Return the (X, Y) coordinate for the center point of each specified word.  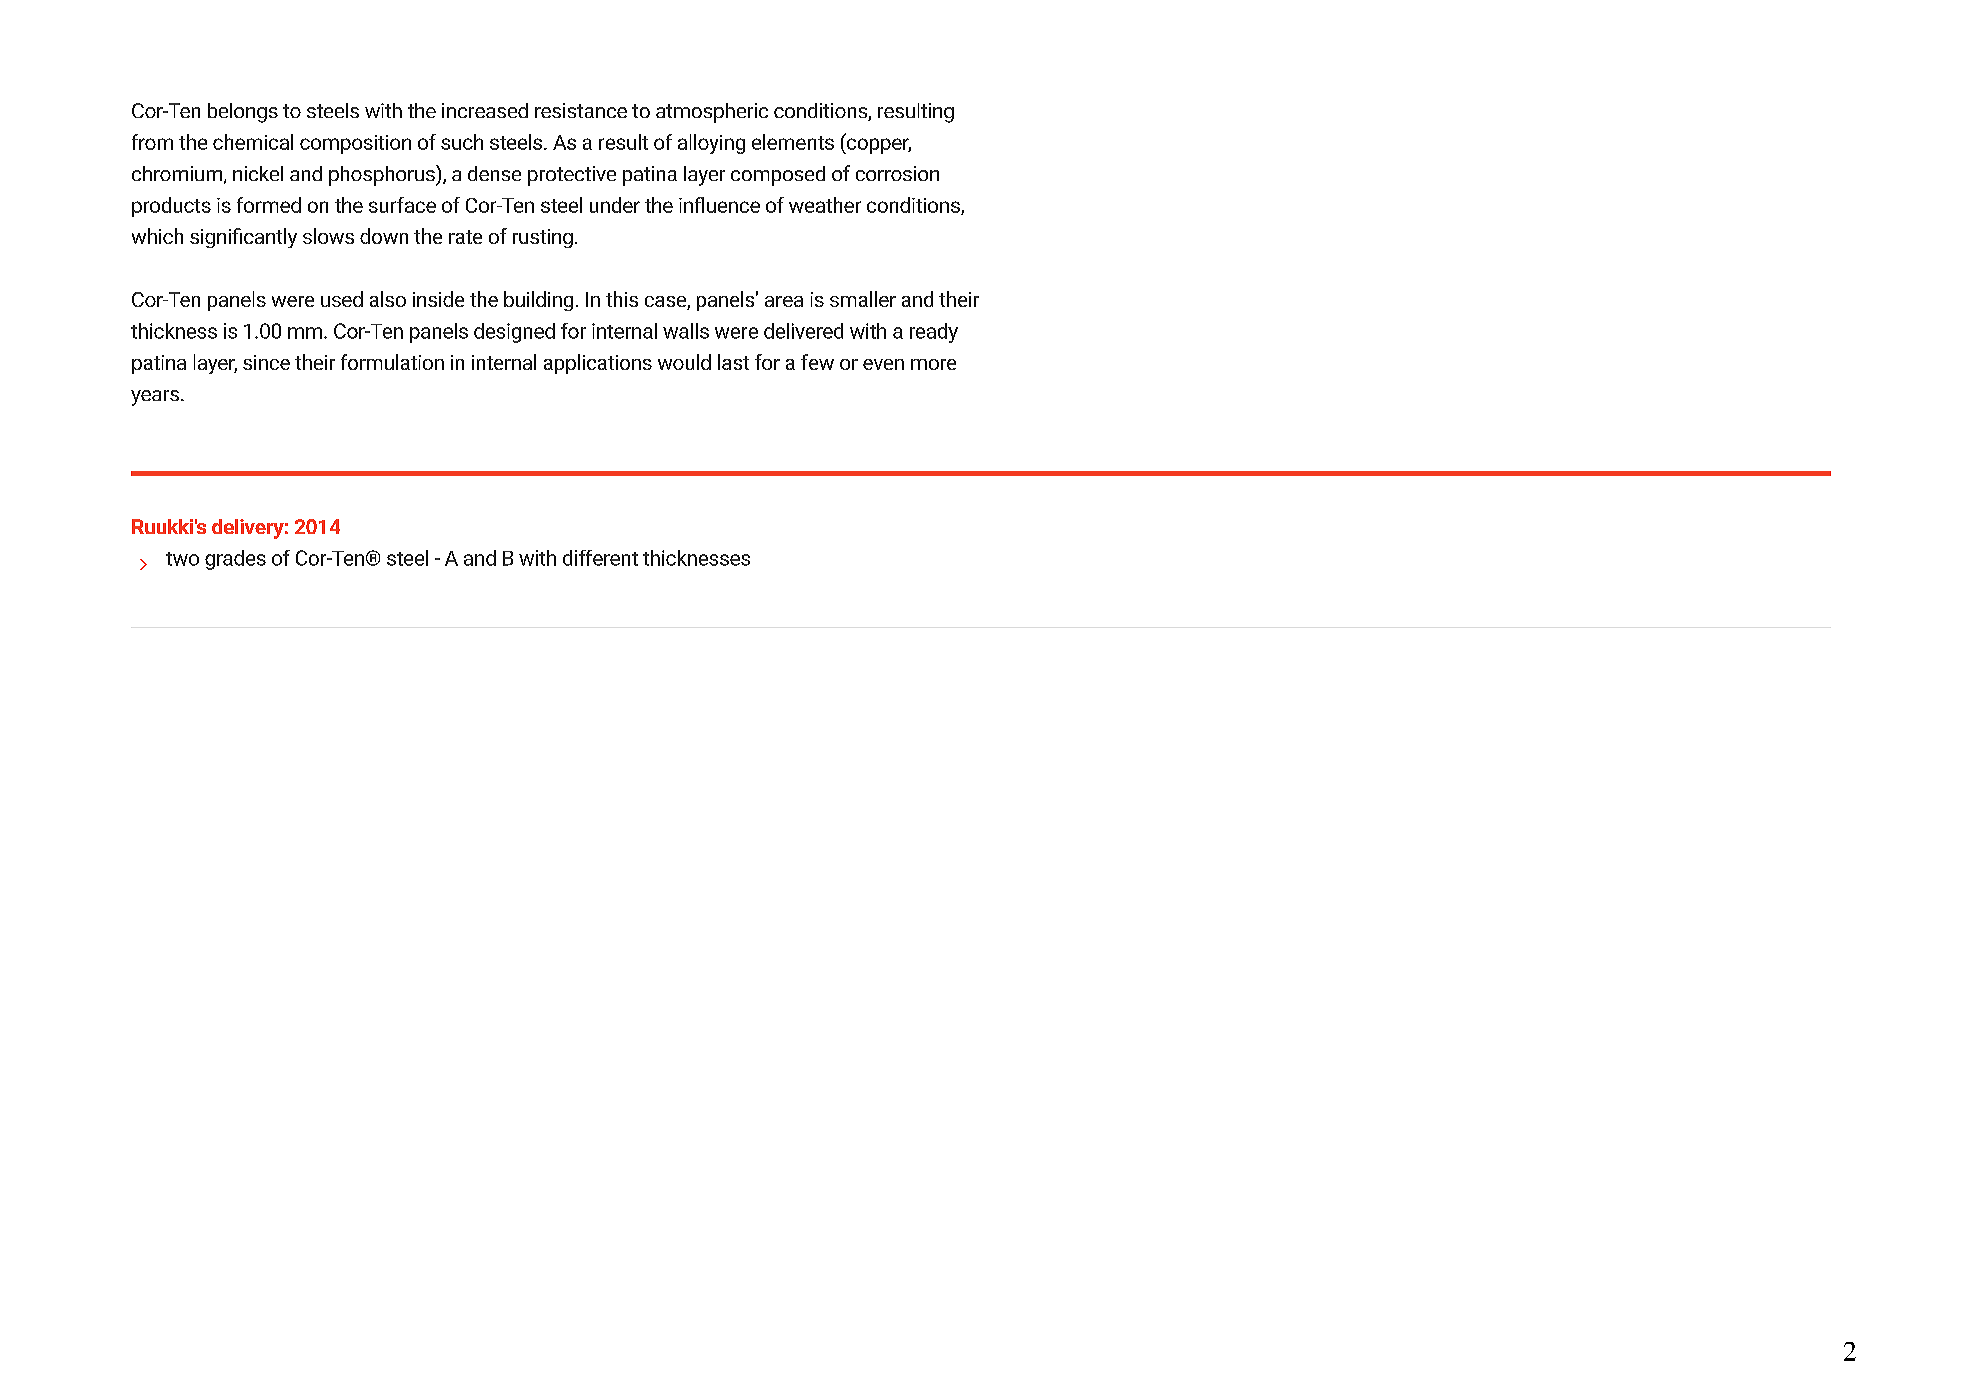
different (600, 558)
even (883, 364)
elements (793, 142)
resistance (581, 110)
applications (598, 364)
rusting (543, 238)
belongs (243, 113)
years (155, 398)
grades (235, 560)
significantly (243, 238)
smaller (863, 299)
